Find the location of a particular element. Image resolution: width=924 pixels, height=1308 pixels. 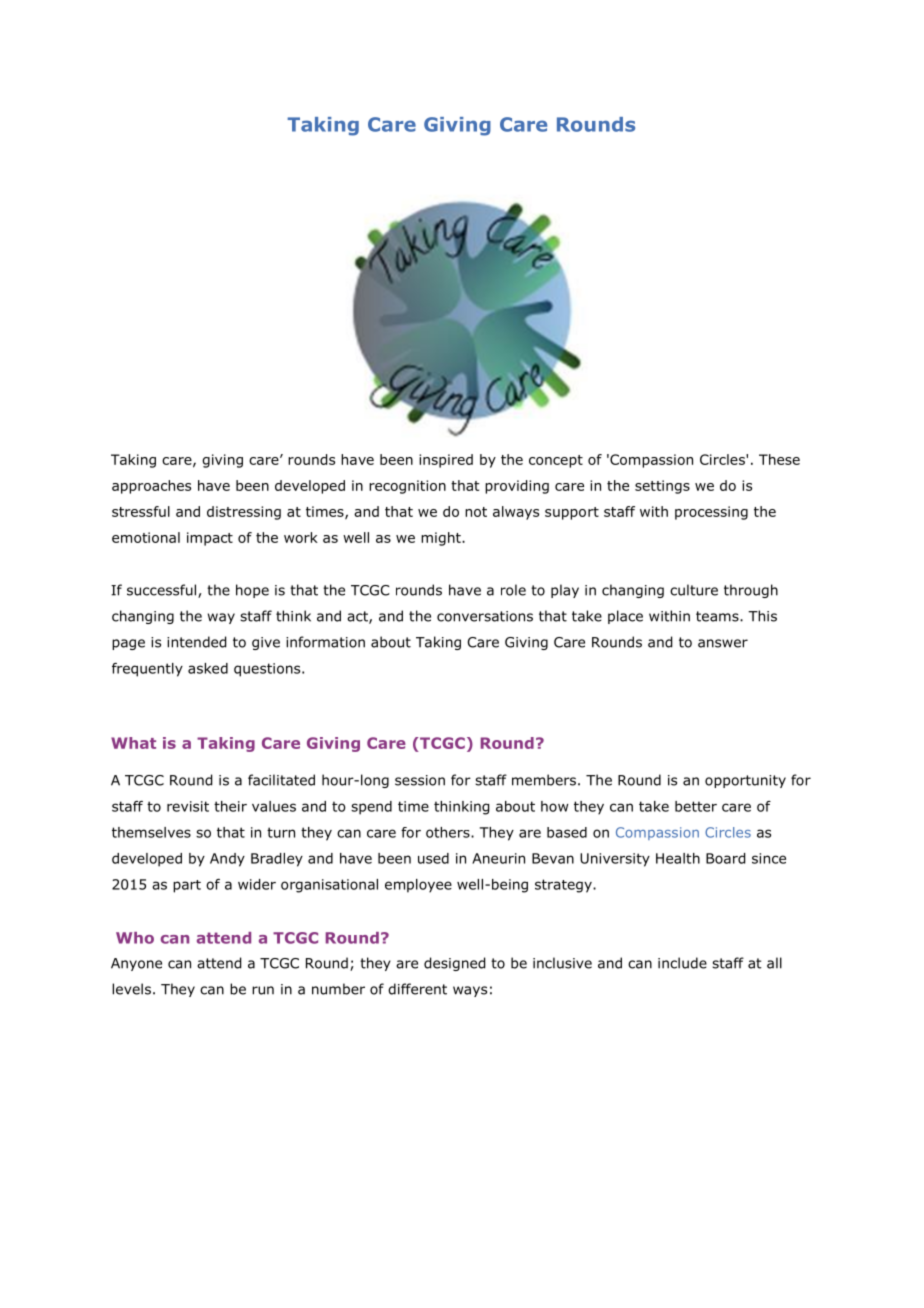

approaches is located at coordinates (151, 487).
